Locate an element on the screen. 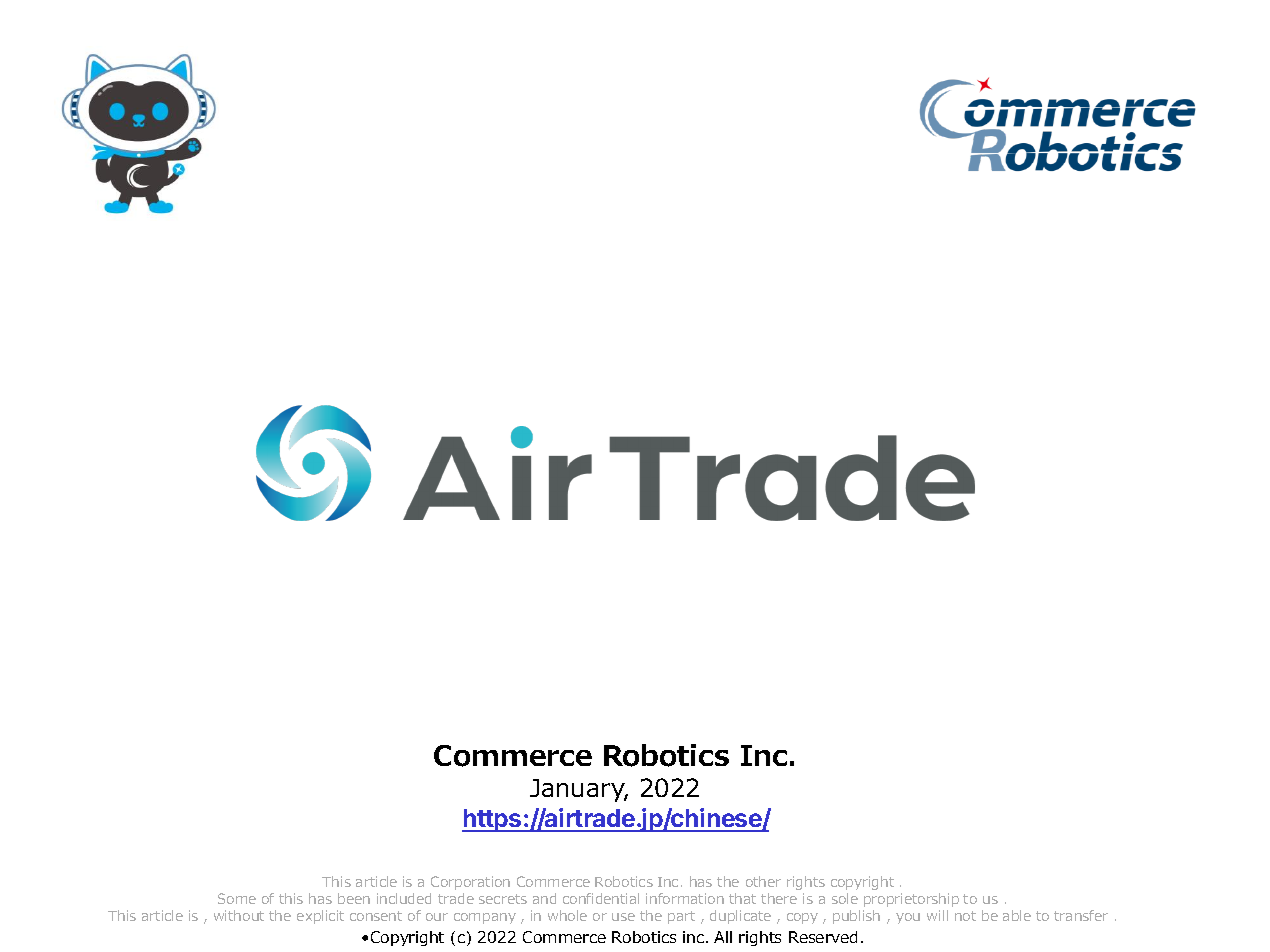  sole is located at coordinates (845, 898).
